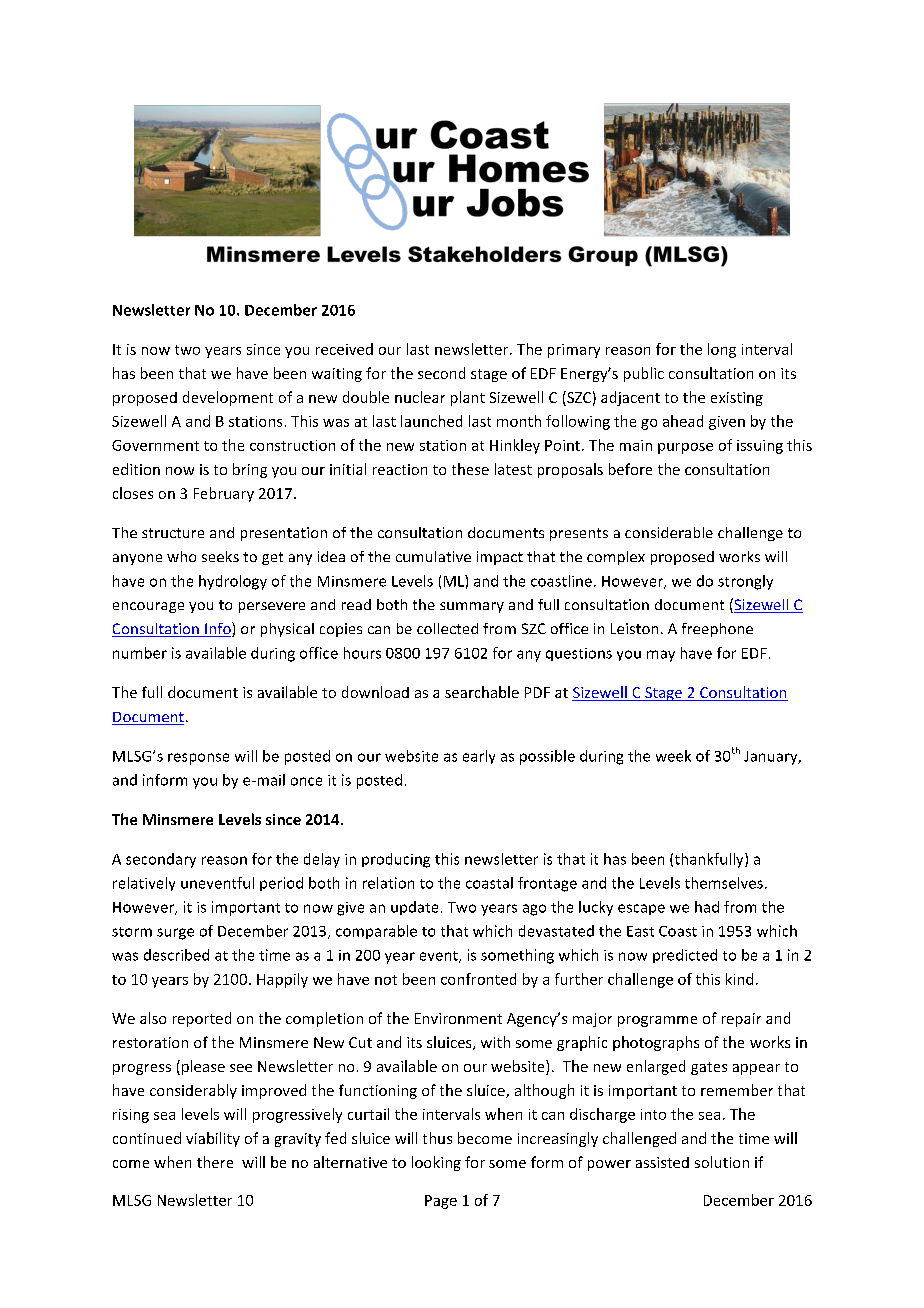  Describe the element at coordinates (436, 1163) in the page. I see `looking` at that location.
